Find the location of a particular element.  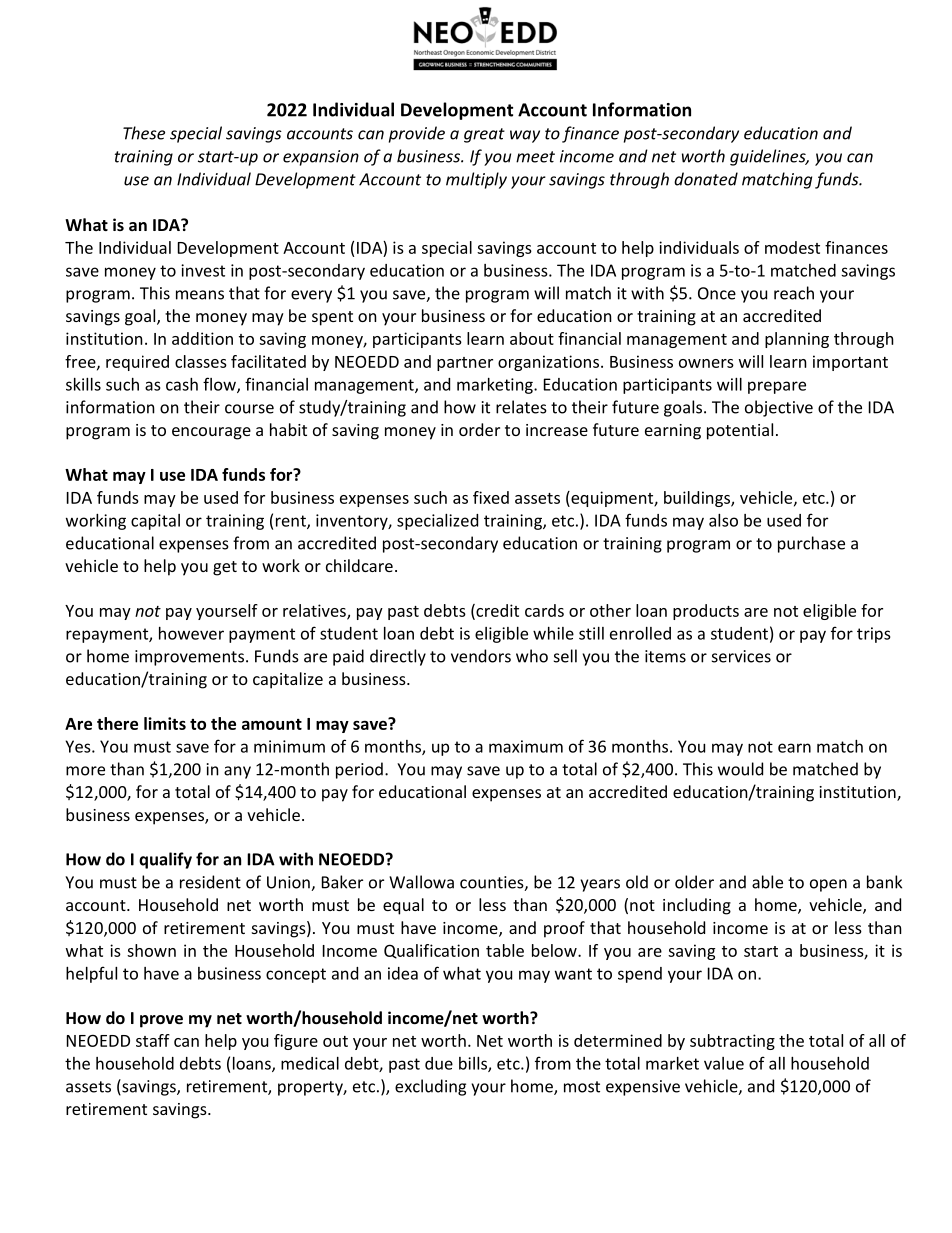

prepare is located at coordinates (777, 387).
